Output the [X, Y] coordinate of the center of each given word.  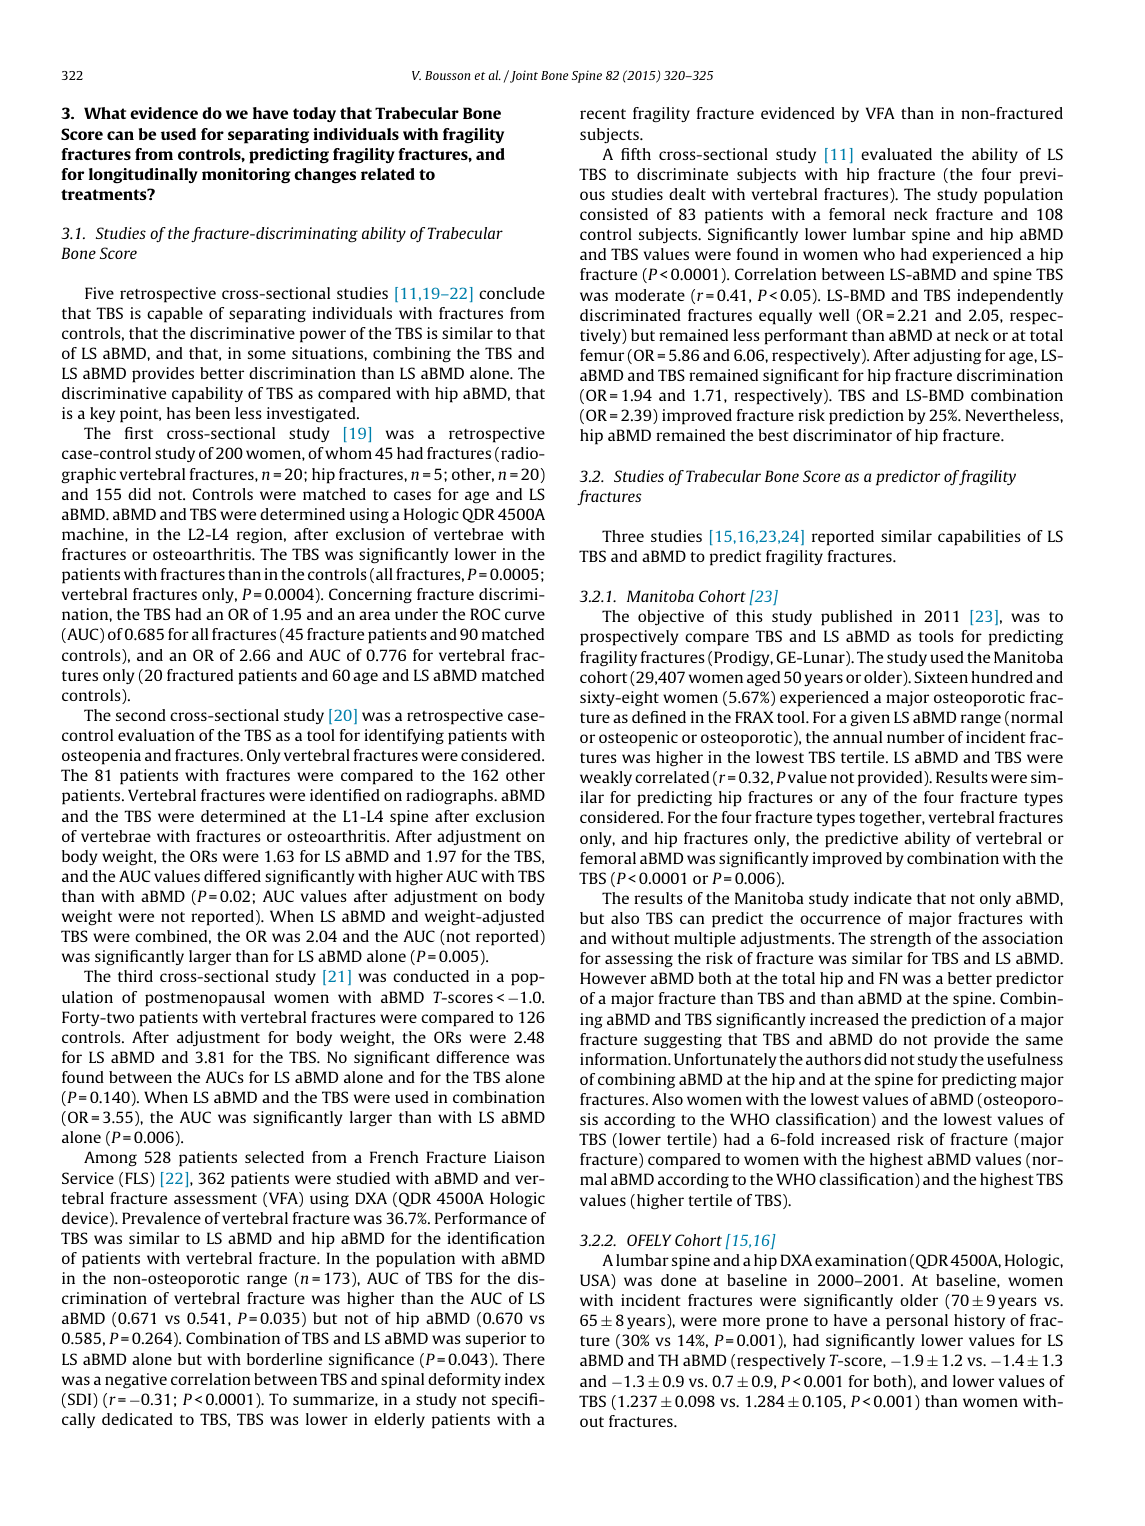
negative [136, 1381]
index [525, 1379]
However [613, 978]
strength [900, 940]
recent [603, 114]
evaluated [896, 154]
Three [623, 536]
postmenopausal [205, 999]
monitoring [246, 176]
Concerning [370, 596]
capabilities [979, 538]
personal [917, 1322]
